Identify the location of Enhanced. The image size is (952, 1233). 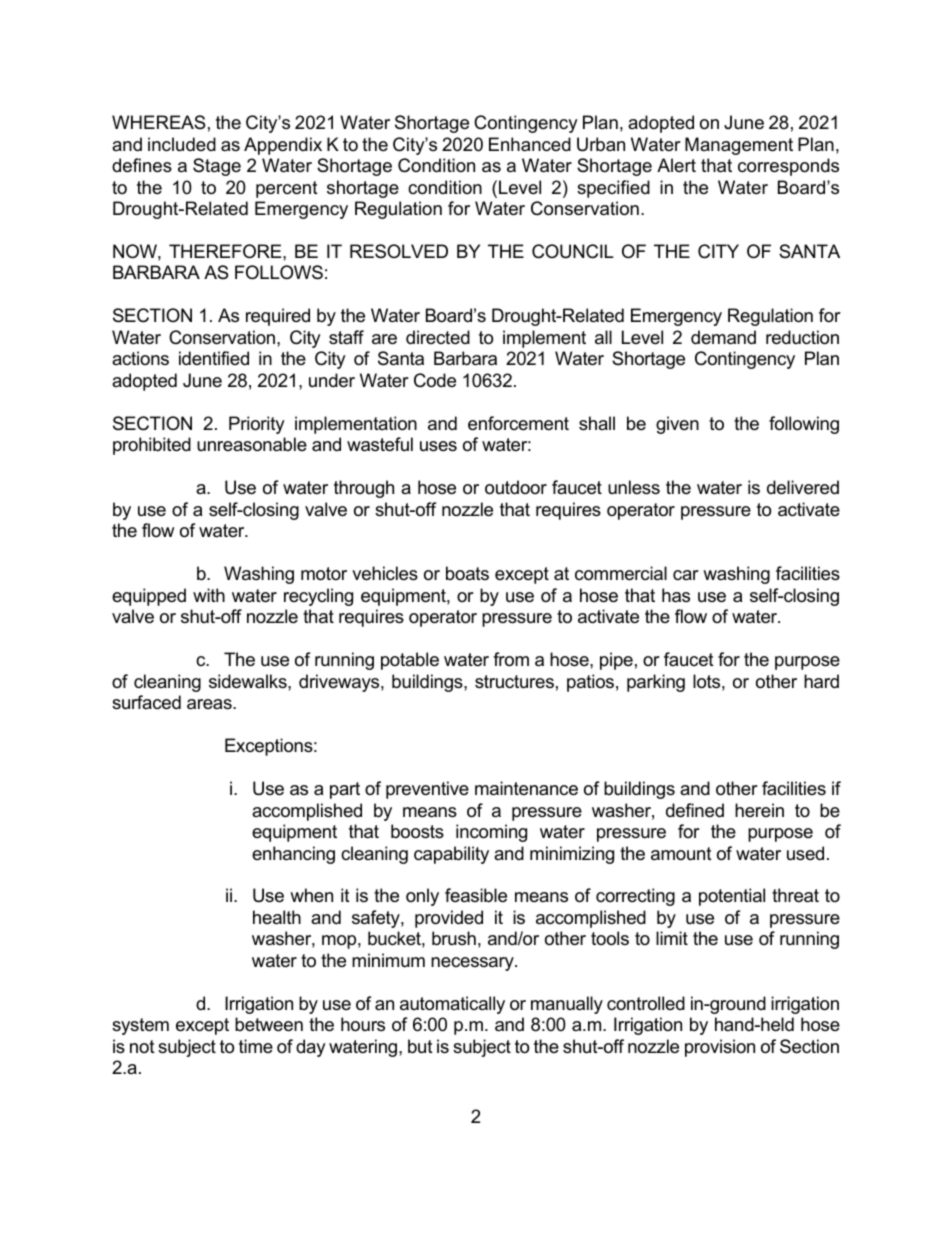
(530, 144).
